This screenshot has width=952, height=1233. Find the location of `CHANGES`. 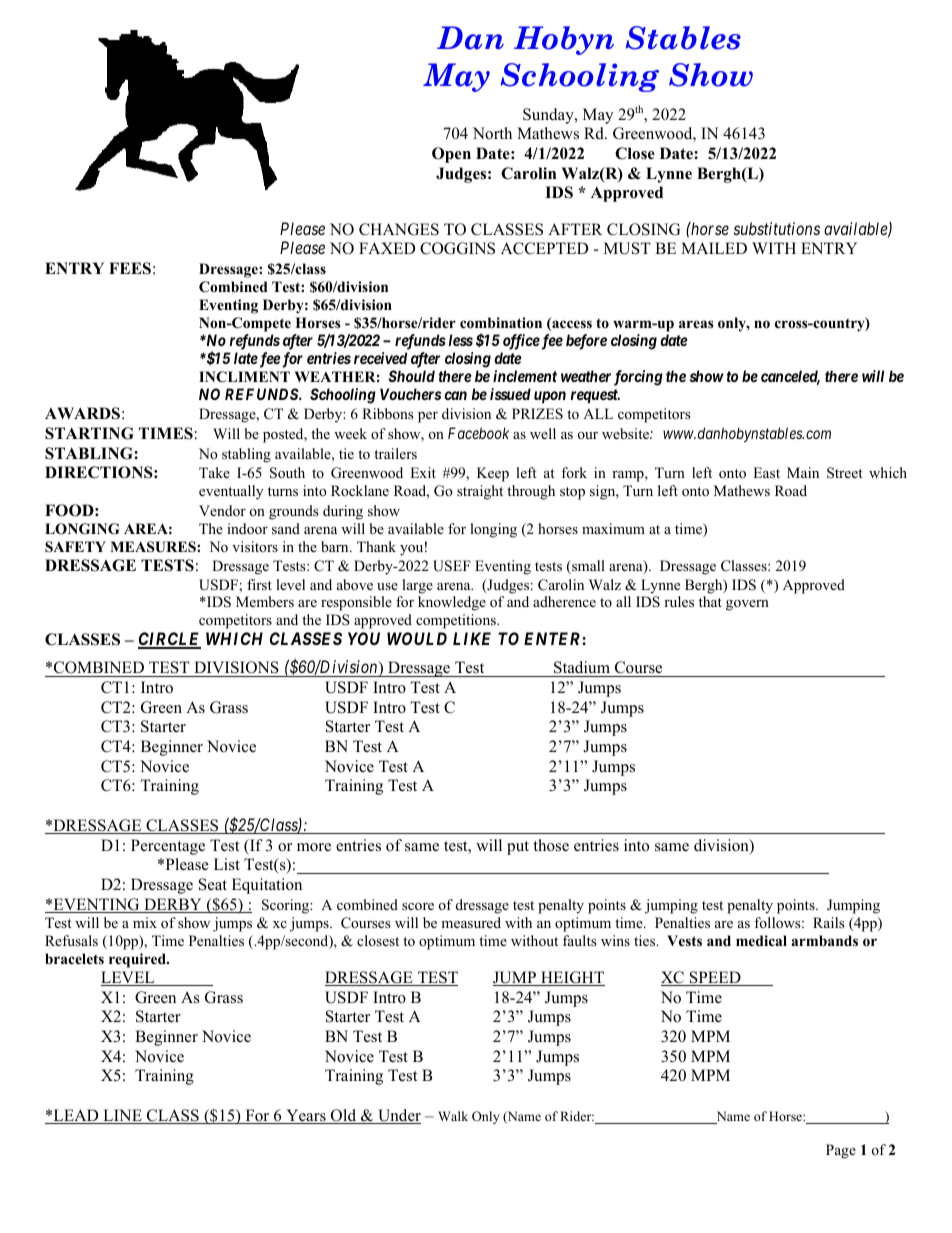

CHANGES is located at coordinates (399, 229).
